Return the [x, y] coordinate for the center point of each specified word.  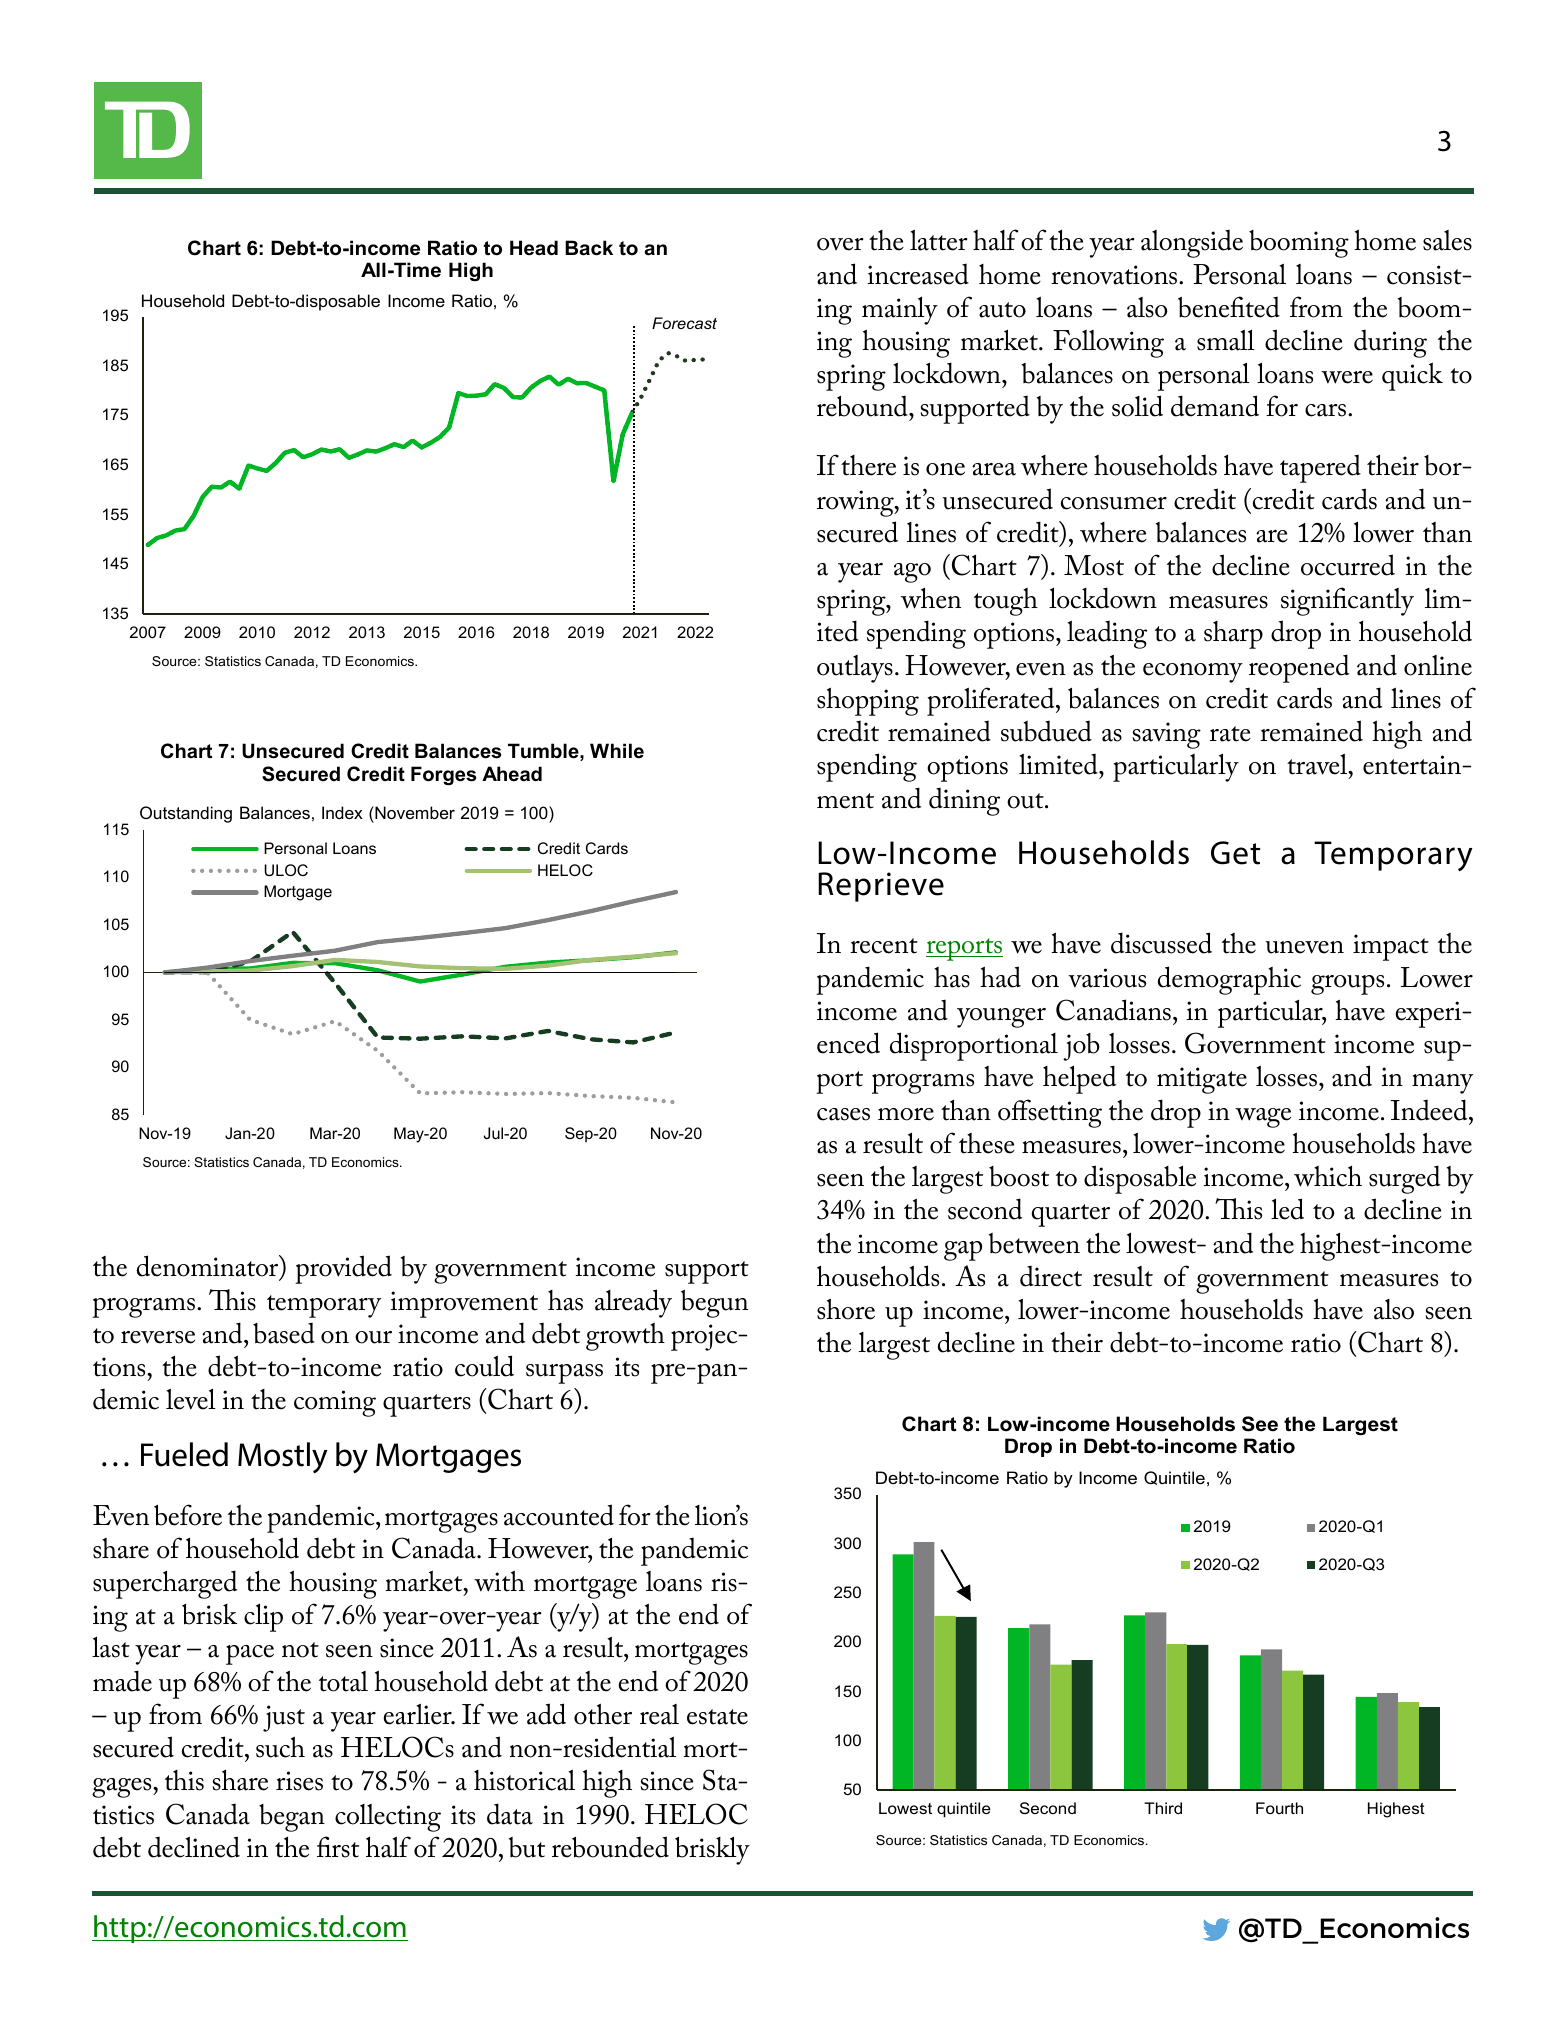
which [1328, 1176]
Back [589, 248]
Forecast [684, 323]
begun [714, 1304]
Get [1235, 853]
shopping [868, 701]
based [284, 1333]
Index [342, 812]
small [1226, 340]
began [292, 1818]
